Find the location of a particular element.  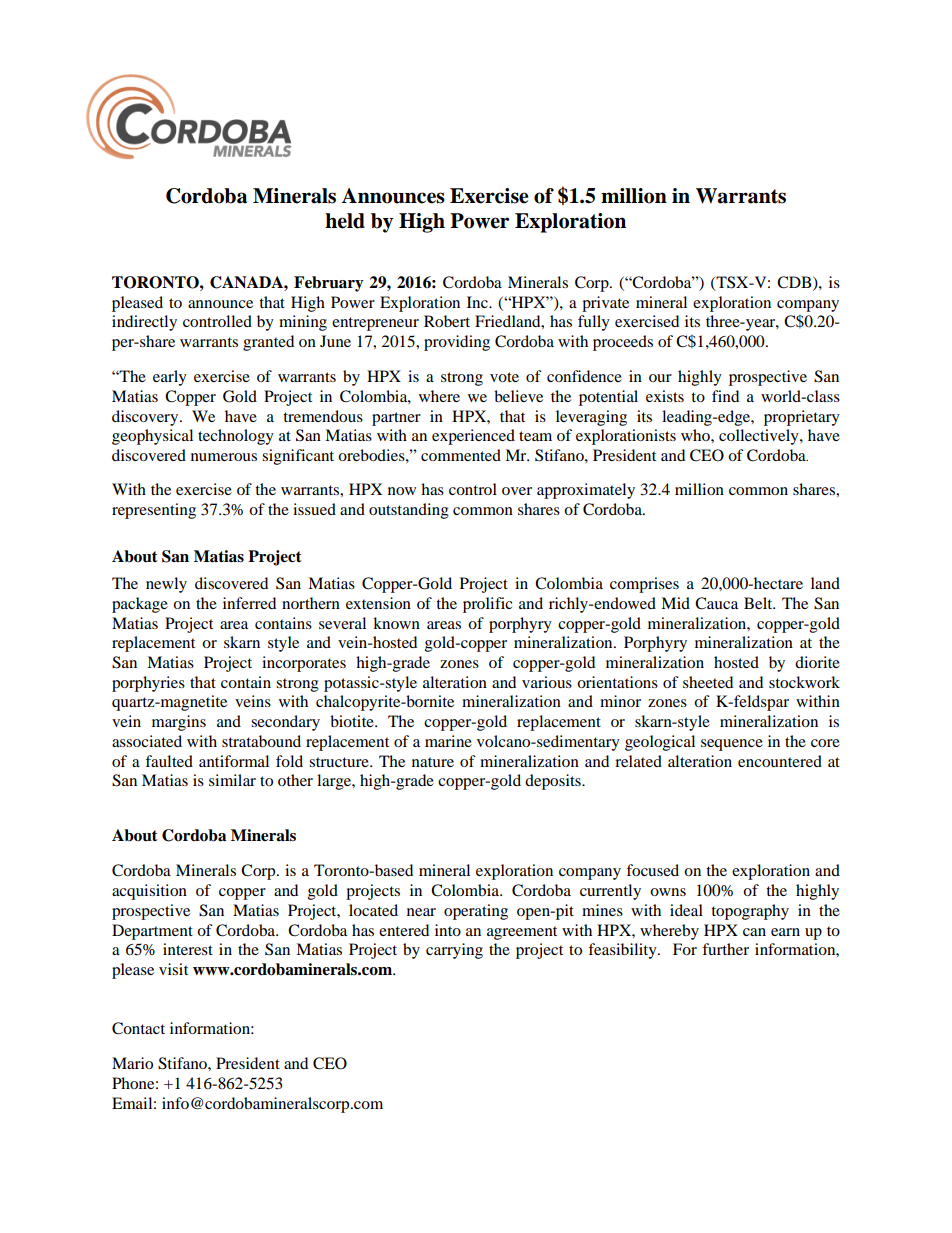

private is located at coordinates (605, 304).
